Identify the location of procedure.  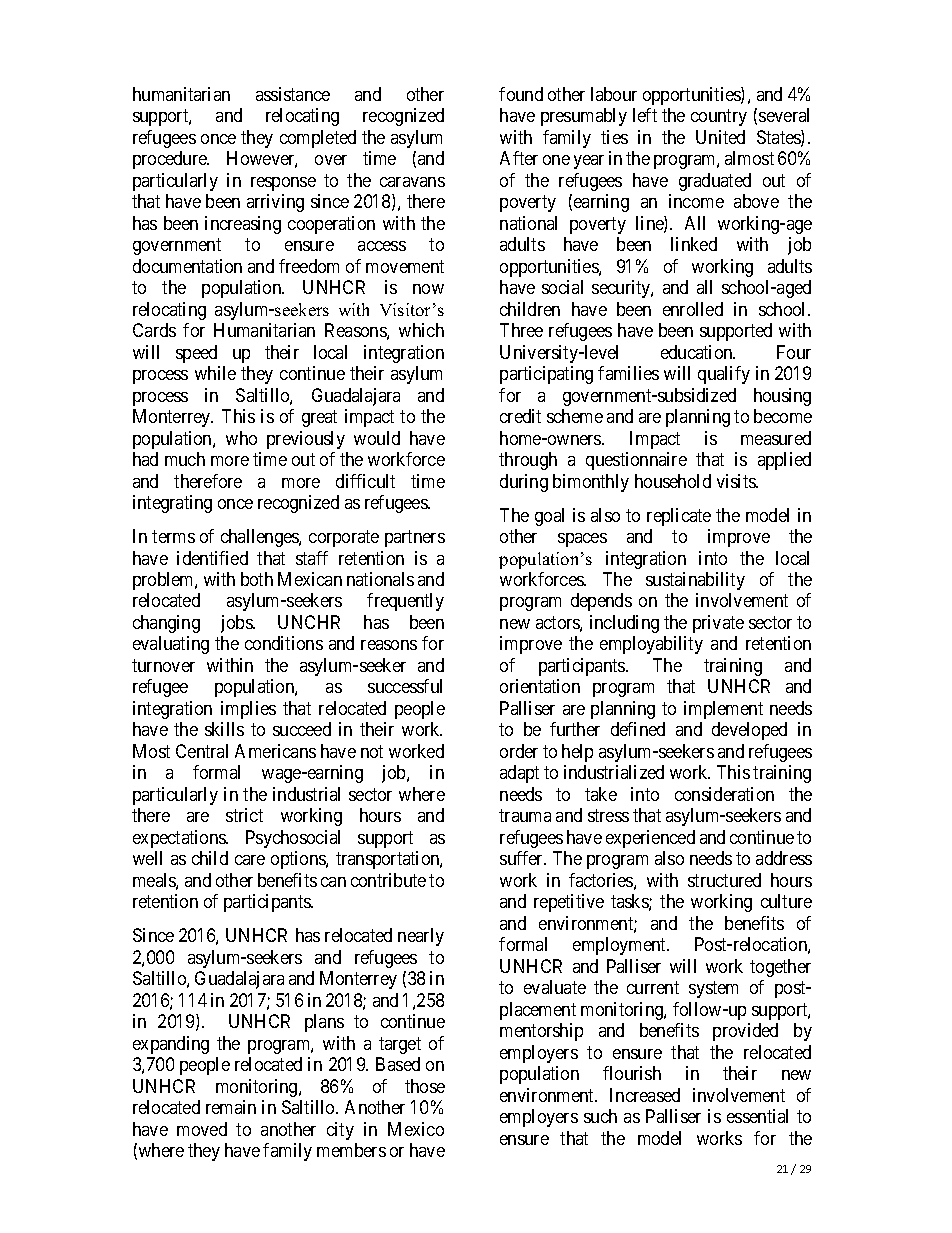
(171, 160).
